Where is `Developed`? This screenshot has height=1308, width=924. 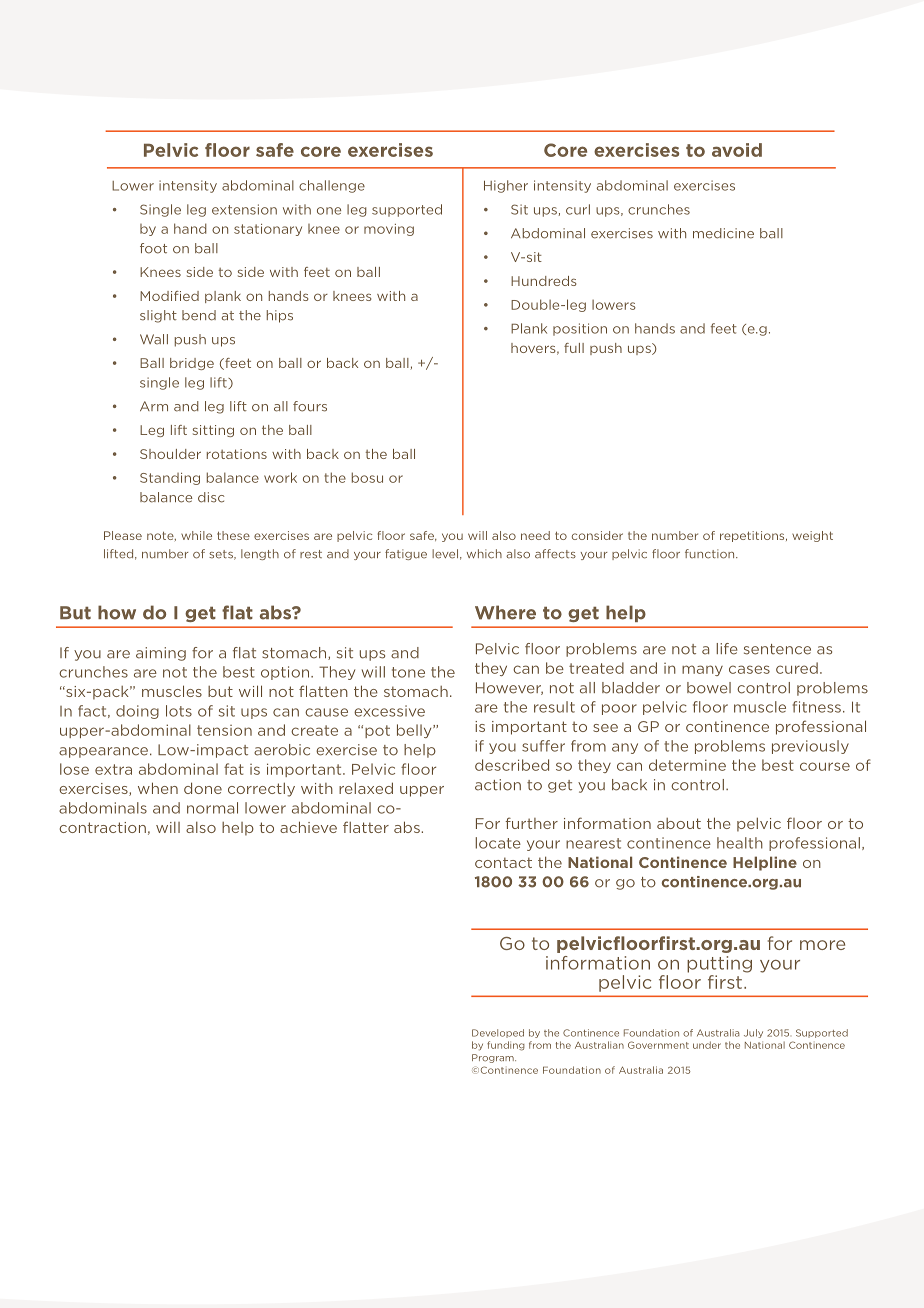 Developed is located at coordinates (498, 1033).
